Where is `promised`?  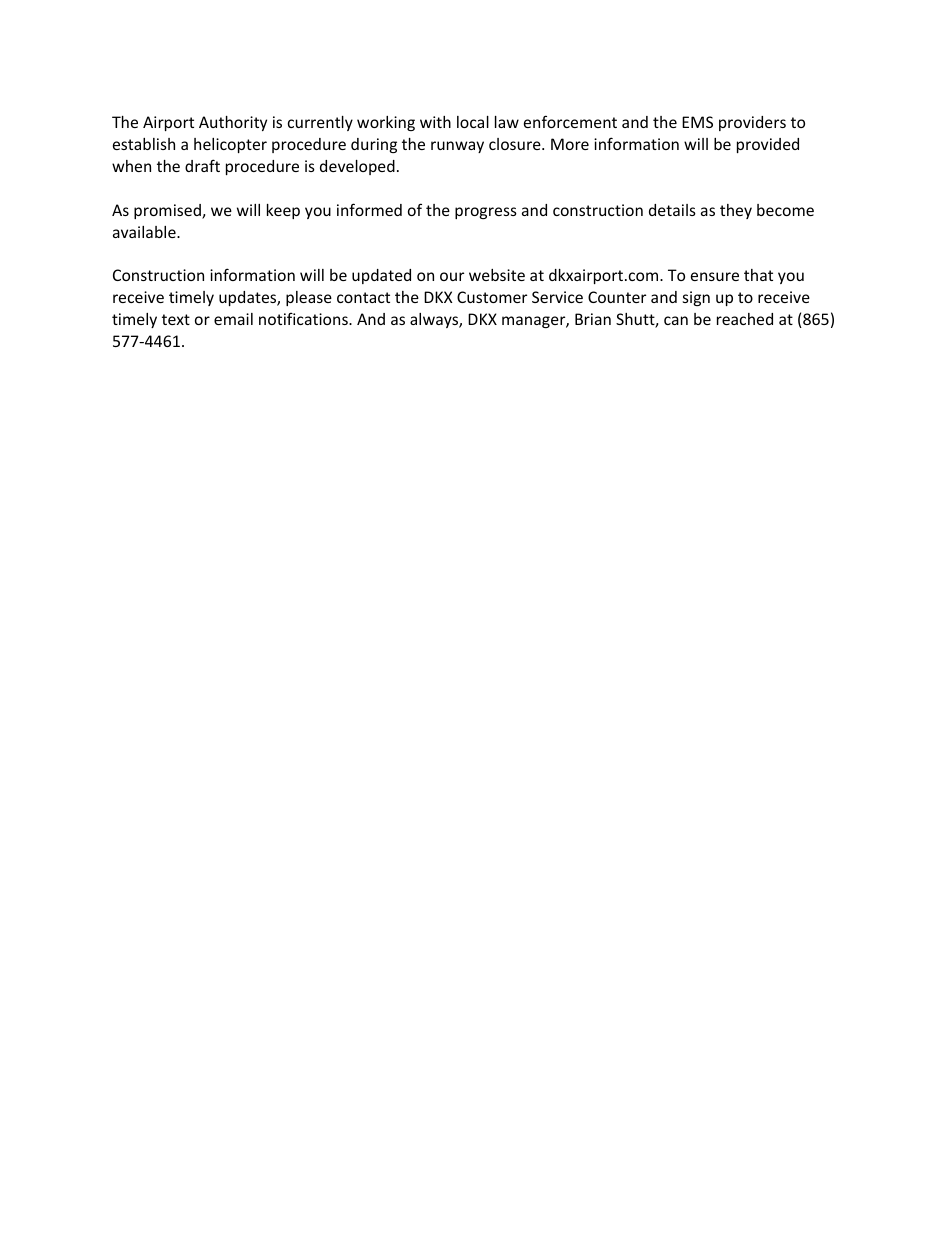
promised is located at coordinates (168, 211).
